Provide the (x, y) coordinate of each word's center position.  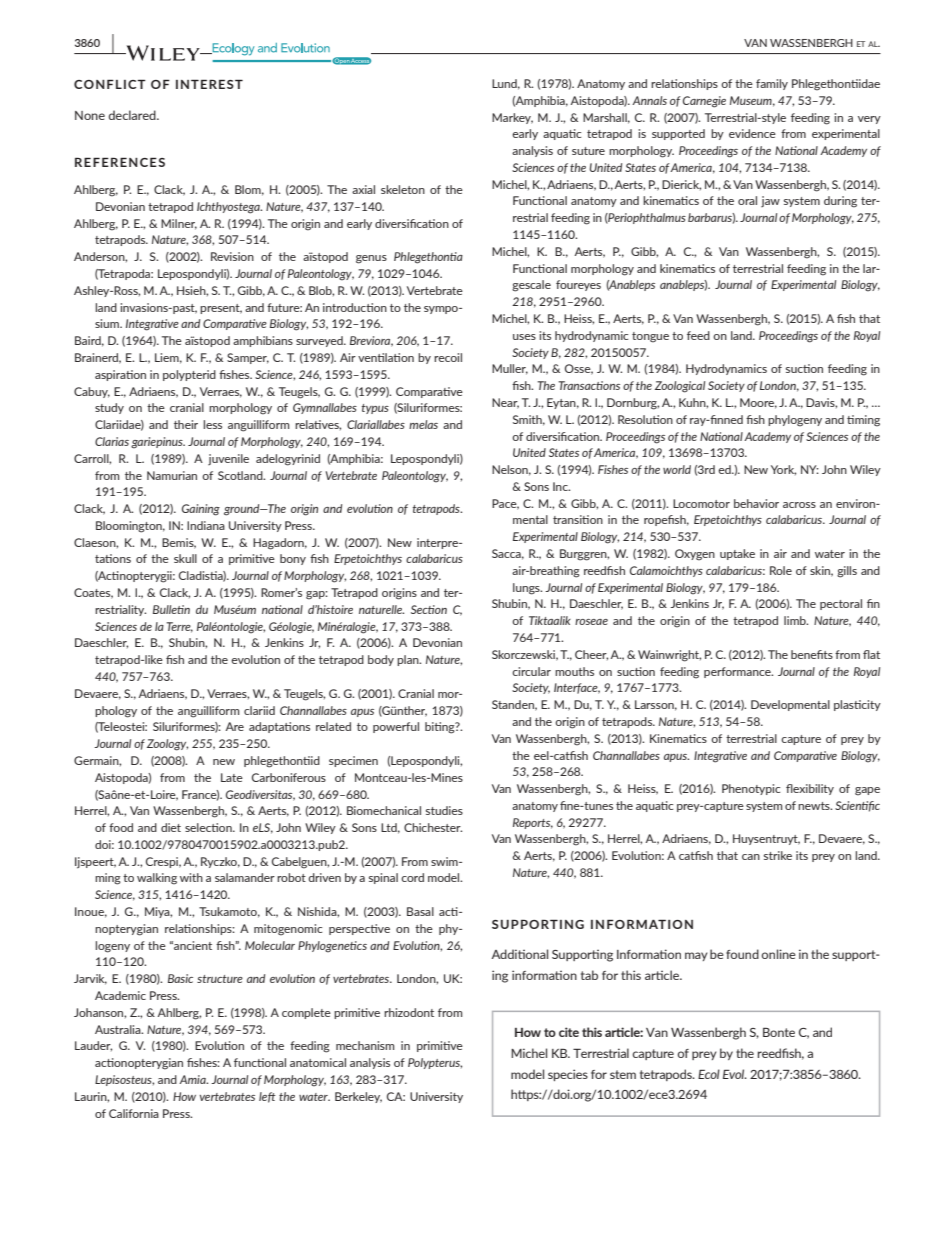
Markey (512, 118)
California (134, 1113)
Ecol (709, 1074)
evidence (752, 133)
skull (185, 558)
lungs (527, 589)
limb (796, 620)
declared (133, 115)
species (568, 1075)
